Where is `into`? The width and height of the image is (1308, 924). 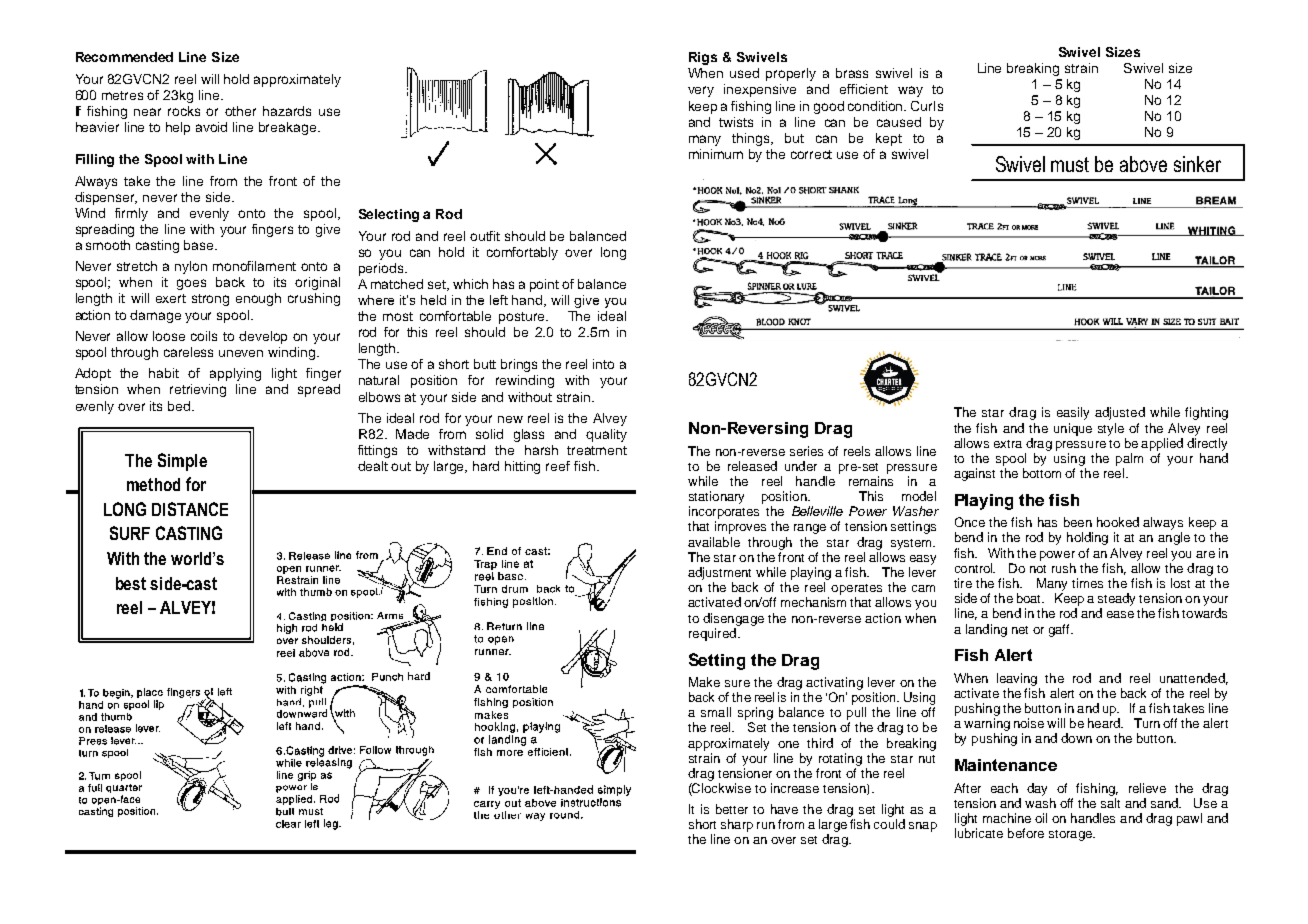
into is located at coordinates (603, 364).
